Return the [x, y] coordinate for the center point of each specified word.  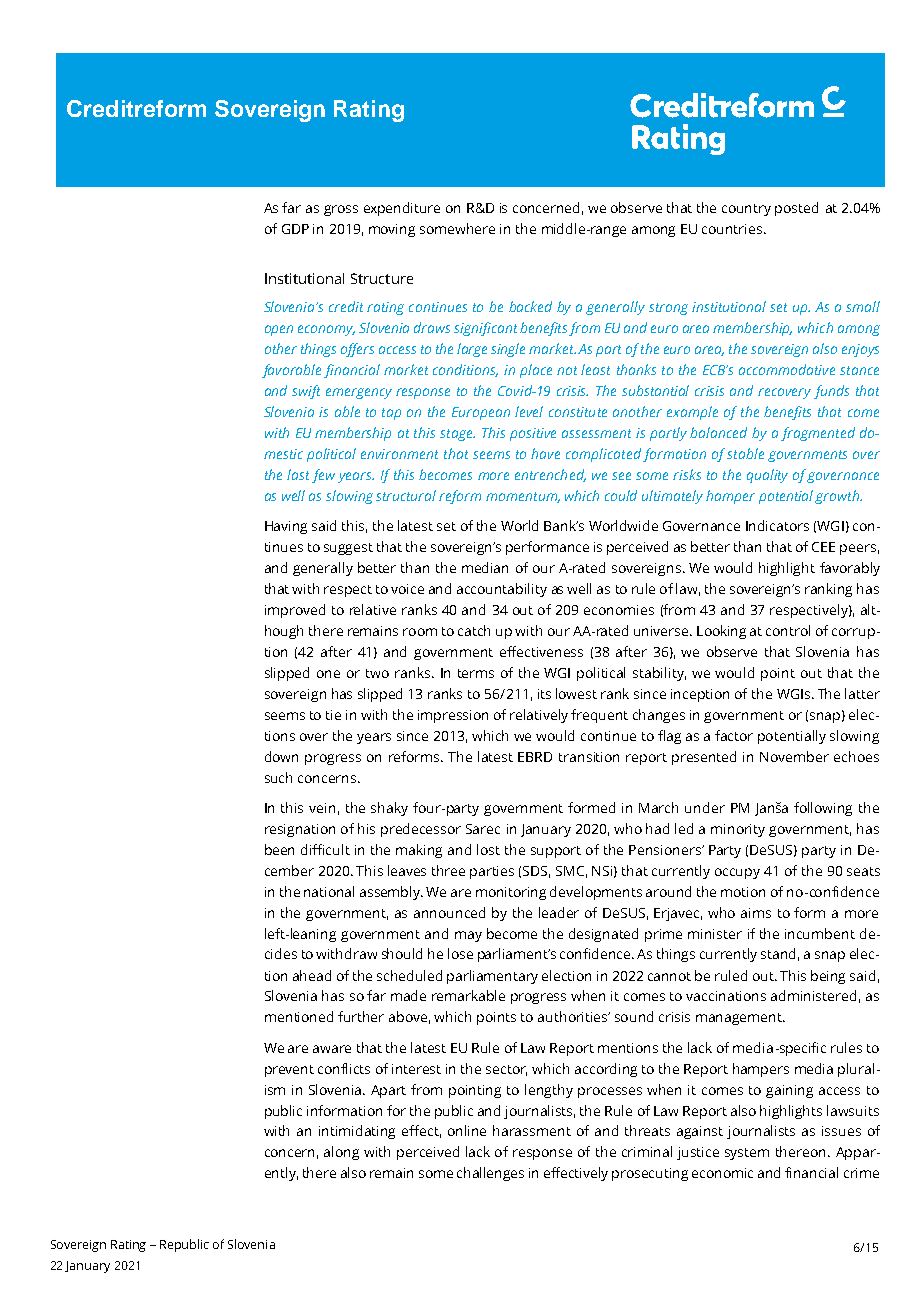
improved [295, 611]
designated [603, 935]
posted [796, 209]
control [788, 630]
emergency [359, 393]
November [794, 756]
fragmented [818, 434]
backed [530, 306]
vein [322, 808]
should [402, 953]
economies [619, 610]
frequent [599, 716]
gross [341, 210]
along [341, 1153]
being [828, 977]
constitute [578, 412]
